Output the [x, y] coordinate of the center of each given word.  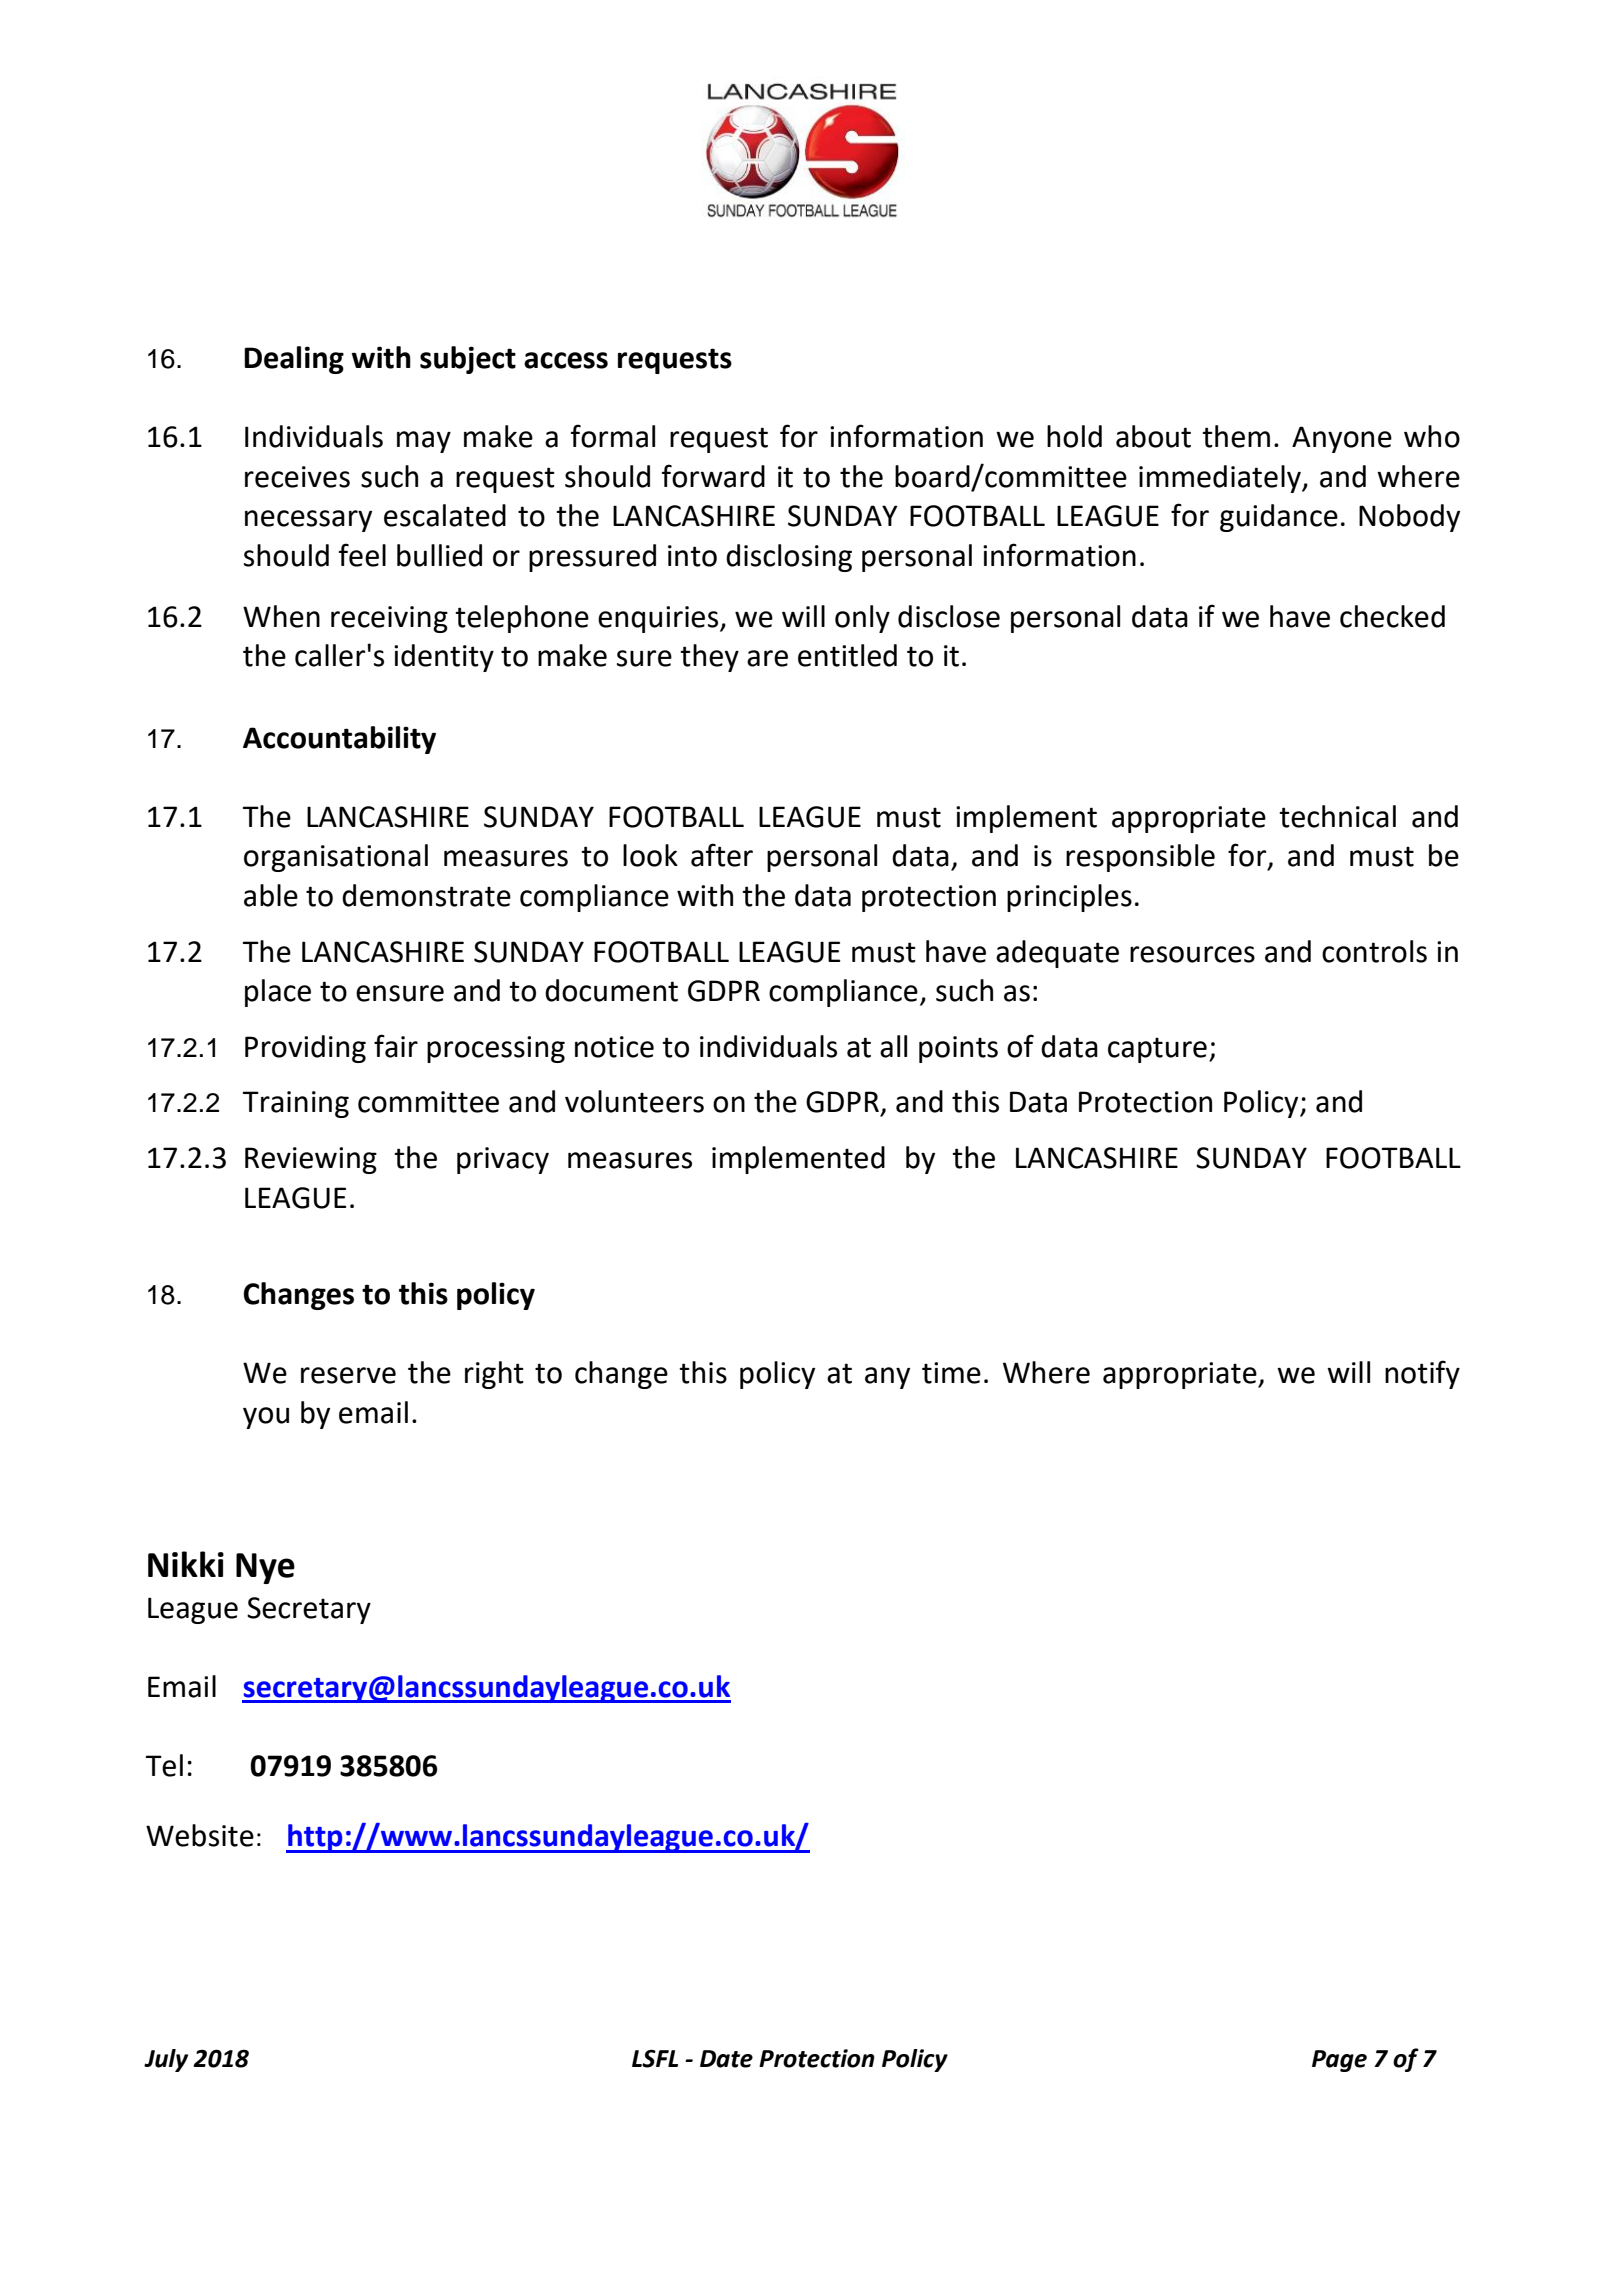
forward [713, 476]
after [722, 855]
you [266, 1418]
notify [1422, 1374]
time [951, 1373]
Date [726, 2059]
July [166, 2060]
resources [1192, 954]
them [1236, 436]
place [278, 993]
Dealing [294, 360]
